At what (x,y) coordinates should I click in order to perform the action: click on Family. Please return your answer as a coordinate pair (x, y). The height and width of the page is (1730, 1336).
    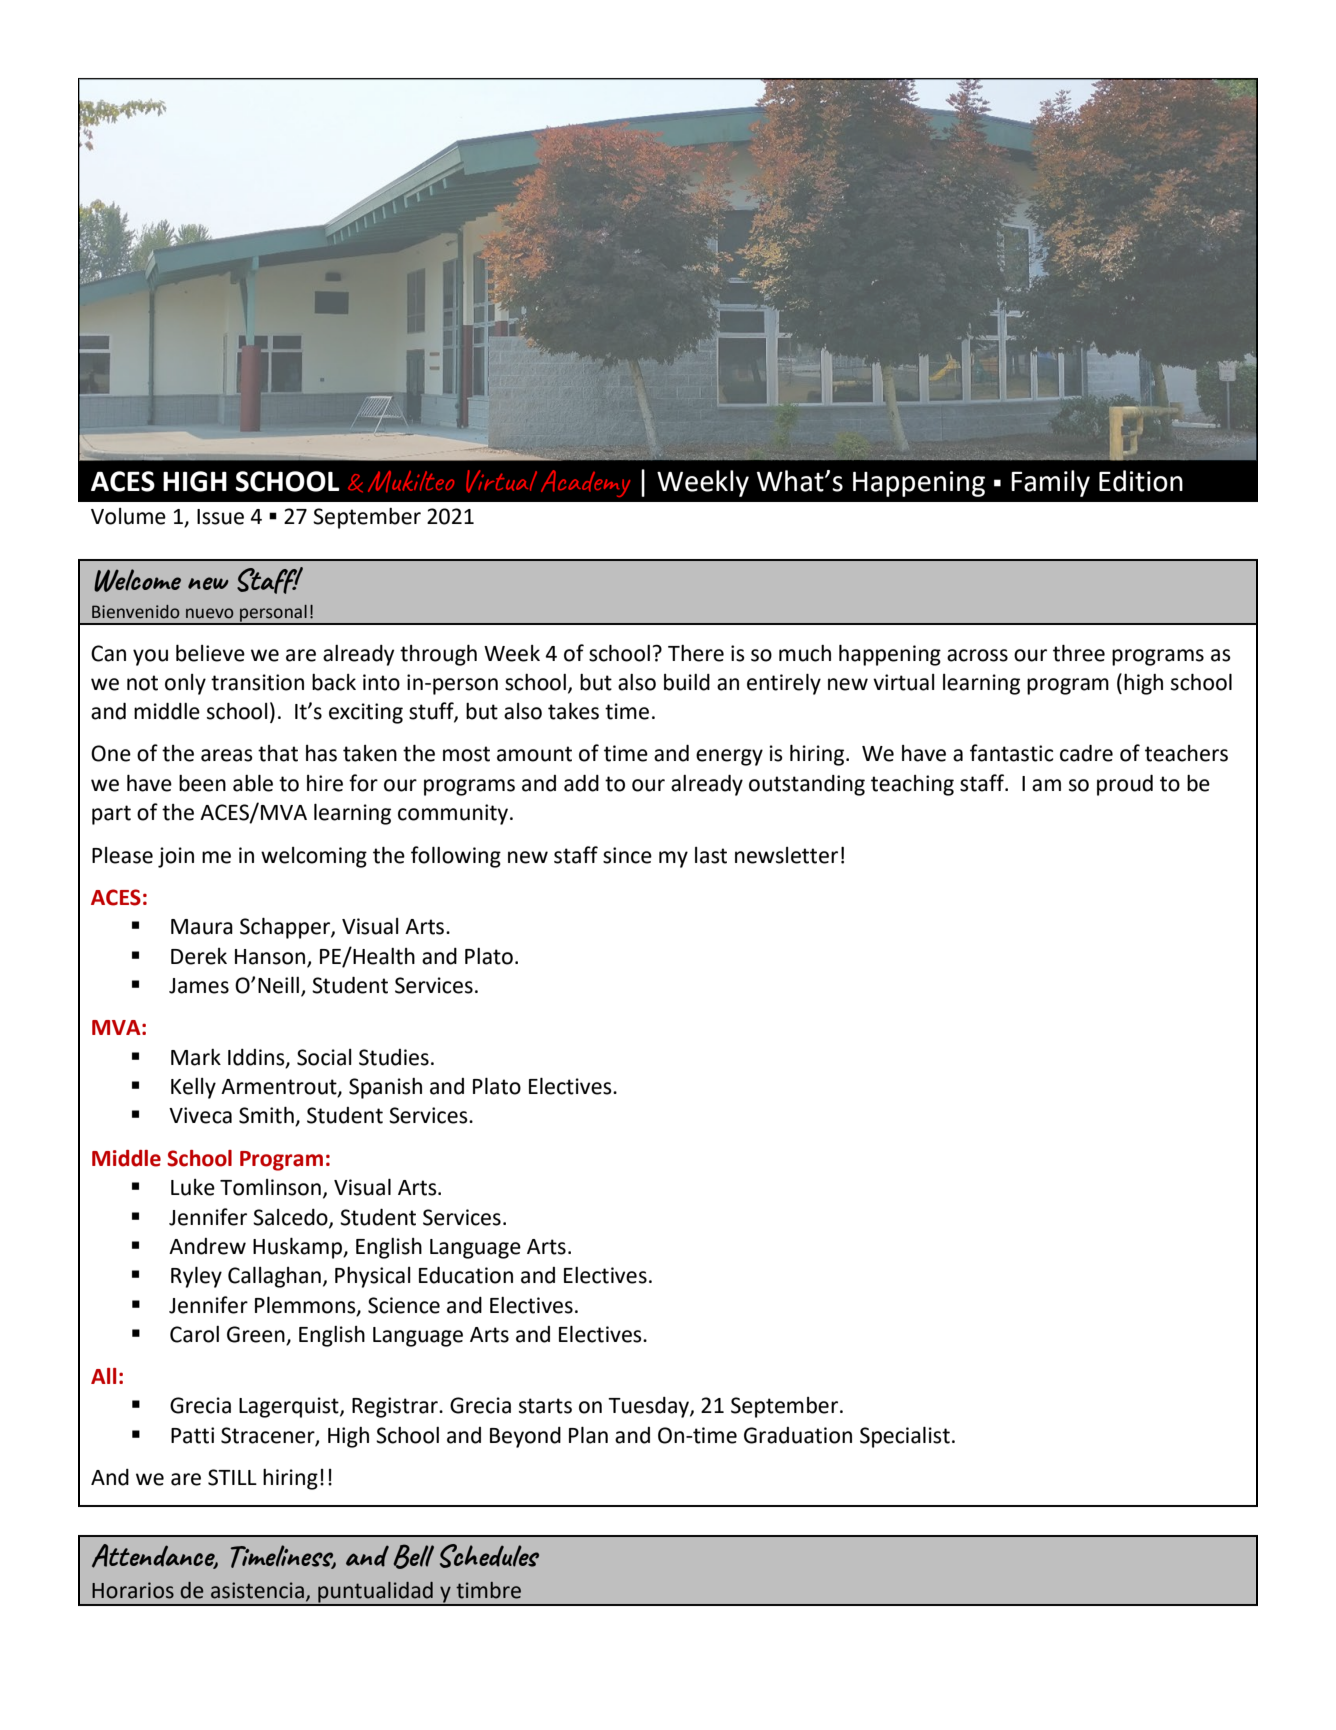
    Looking at the image, I should click on (1050, 483).
